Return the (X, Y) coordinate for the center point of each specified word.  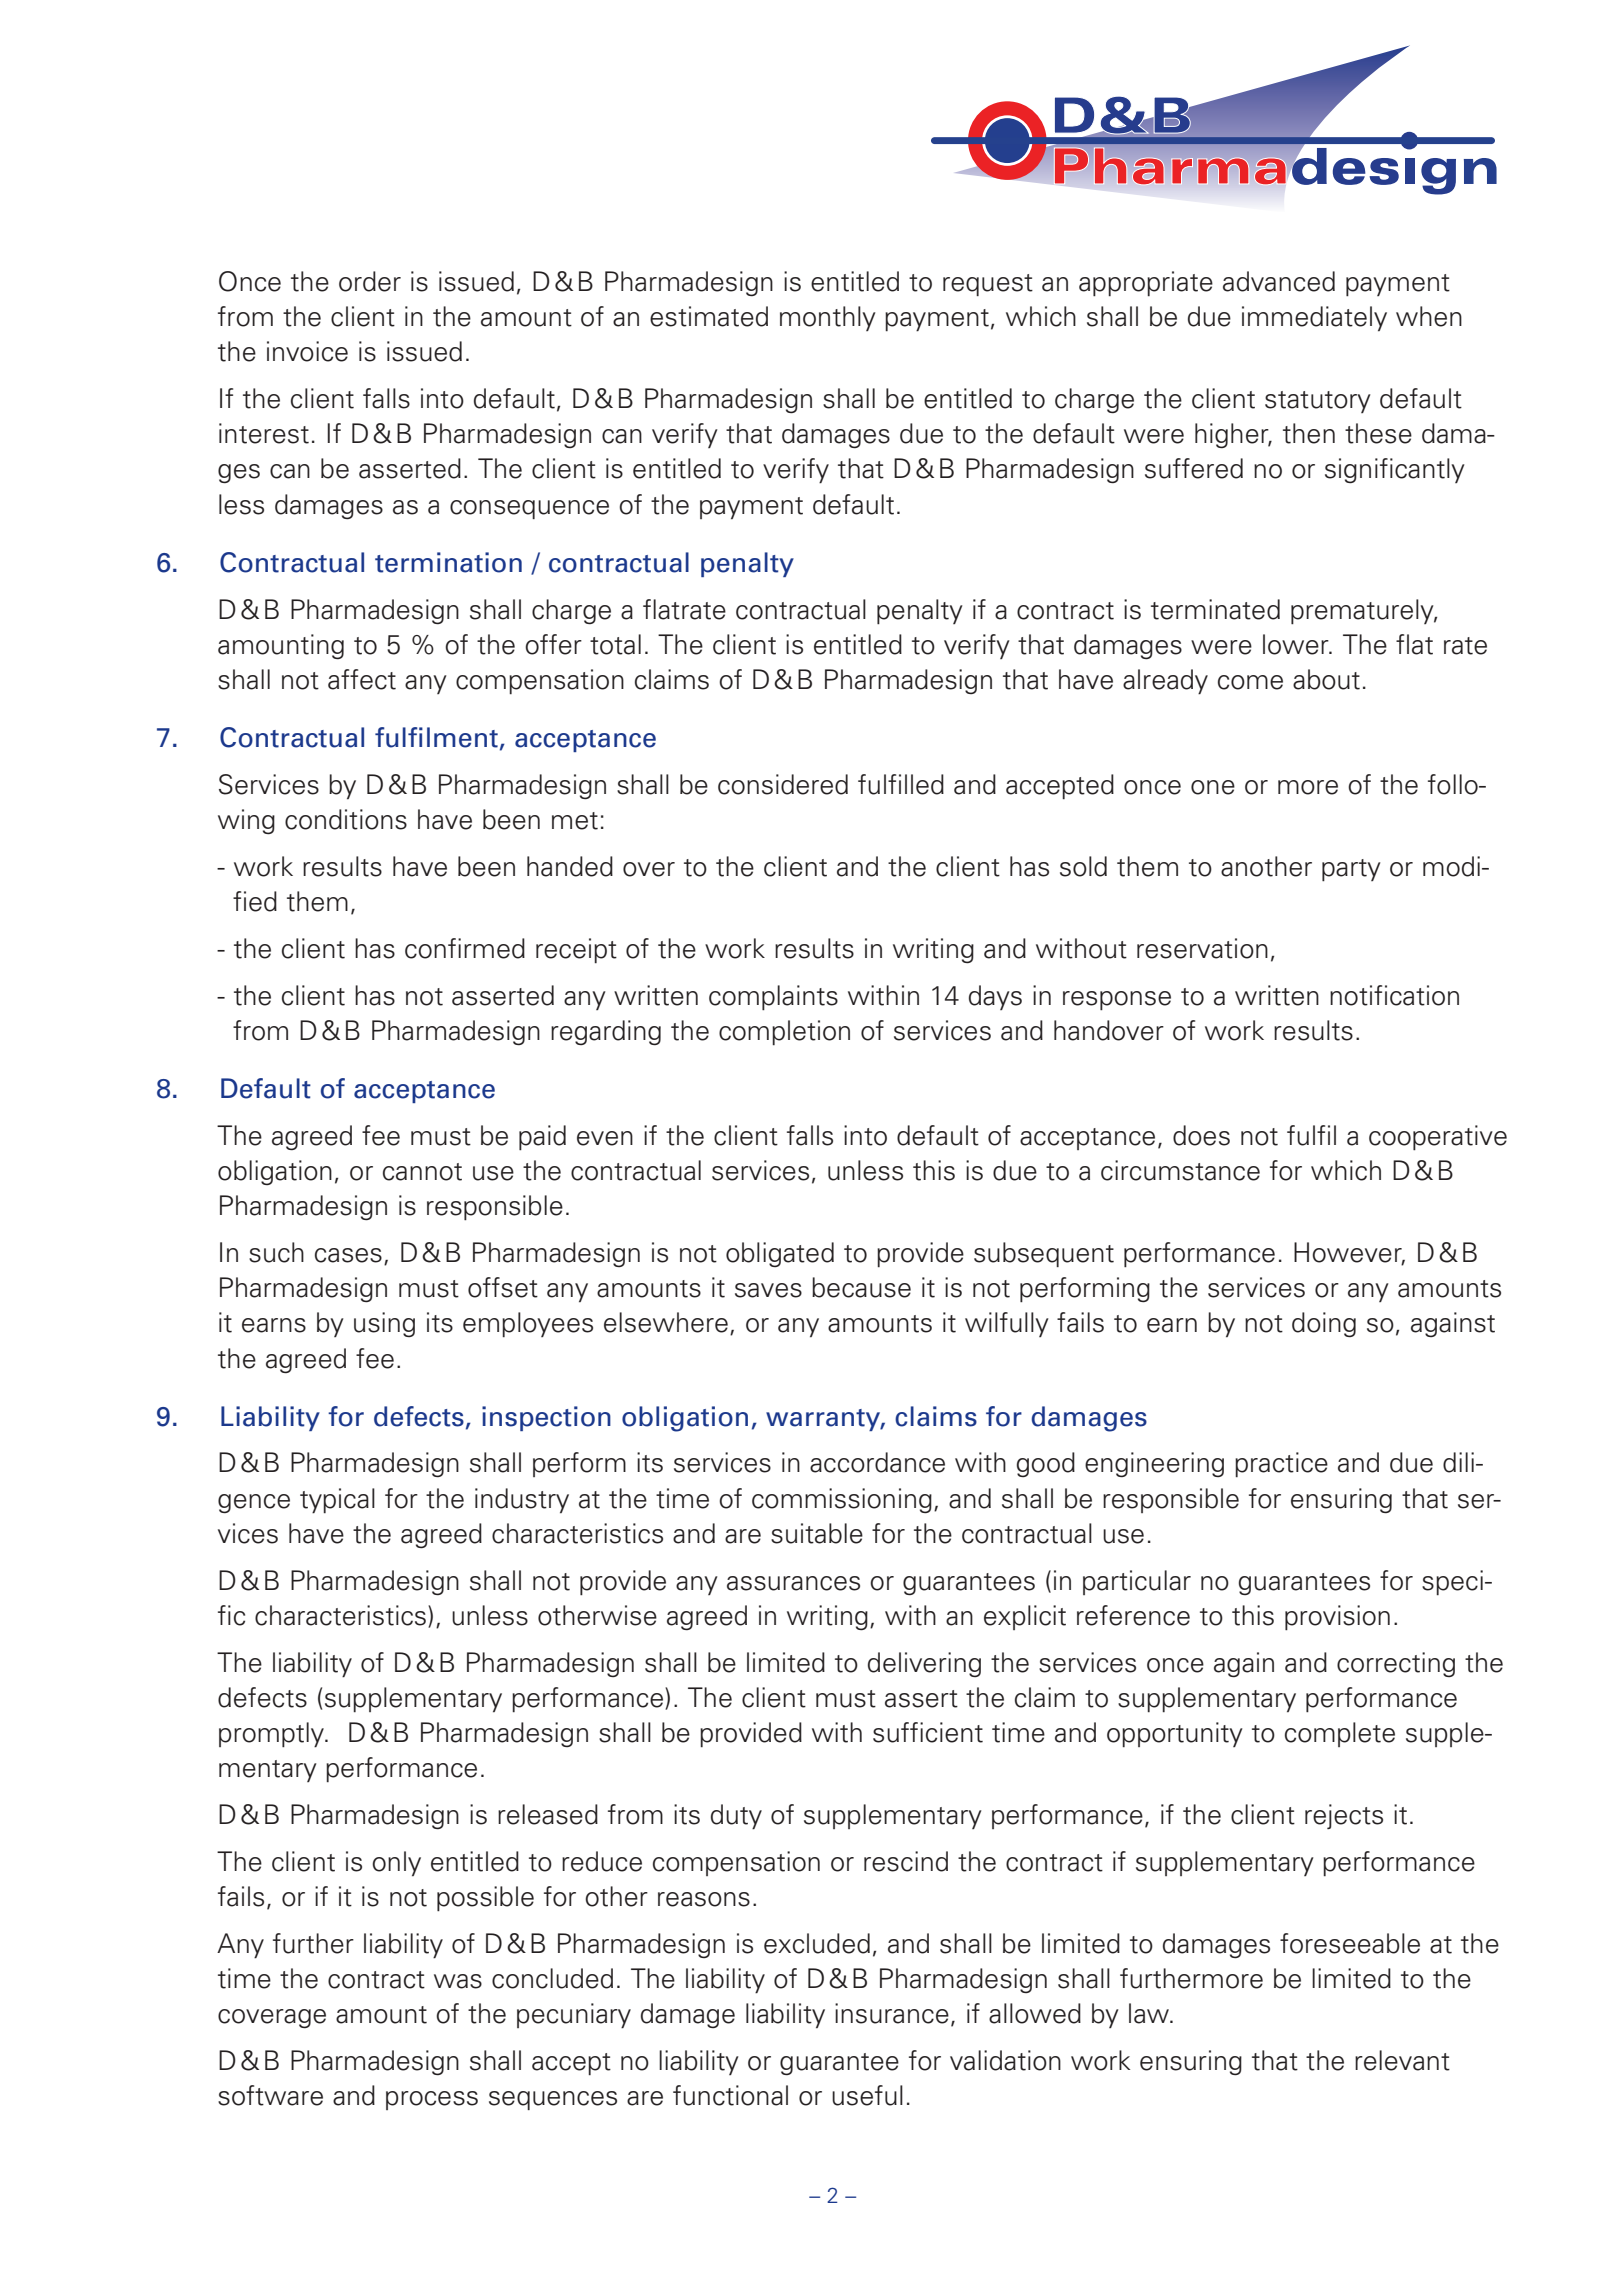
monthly (828, 318)
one (1213, 787)
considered (783, 784)
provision (1337, 1618)
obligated (780, 1254)
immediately (1314, 319)
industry (522, 1501)
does (1201, 1135)
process (432, 2100)
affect (362, 679)
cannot (422, 1172)
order (370, 281)
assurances (793, 1583)
